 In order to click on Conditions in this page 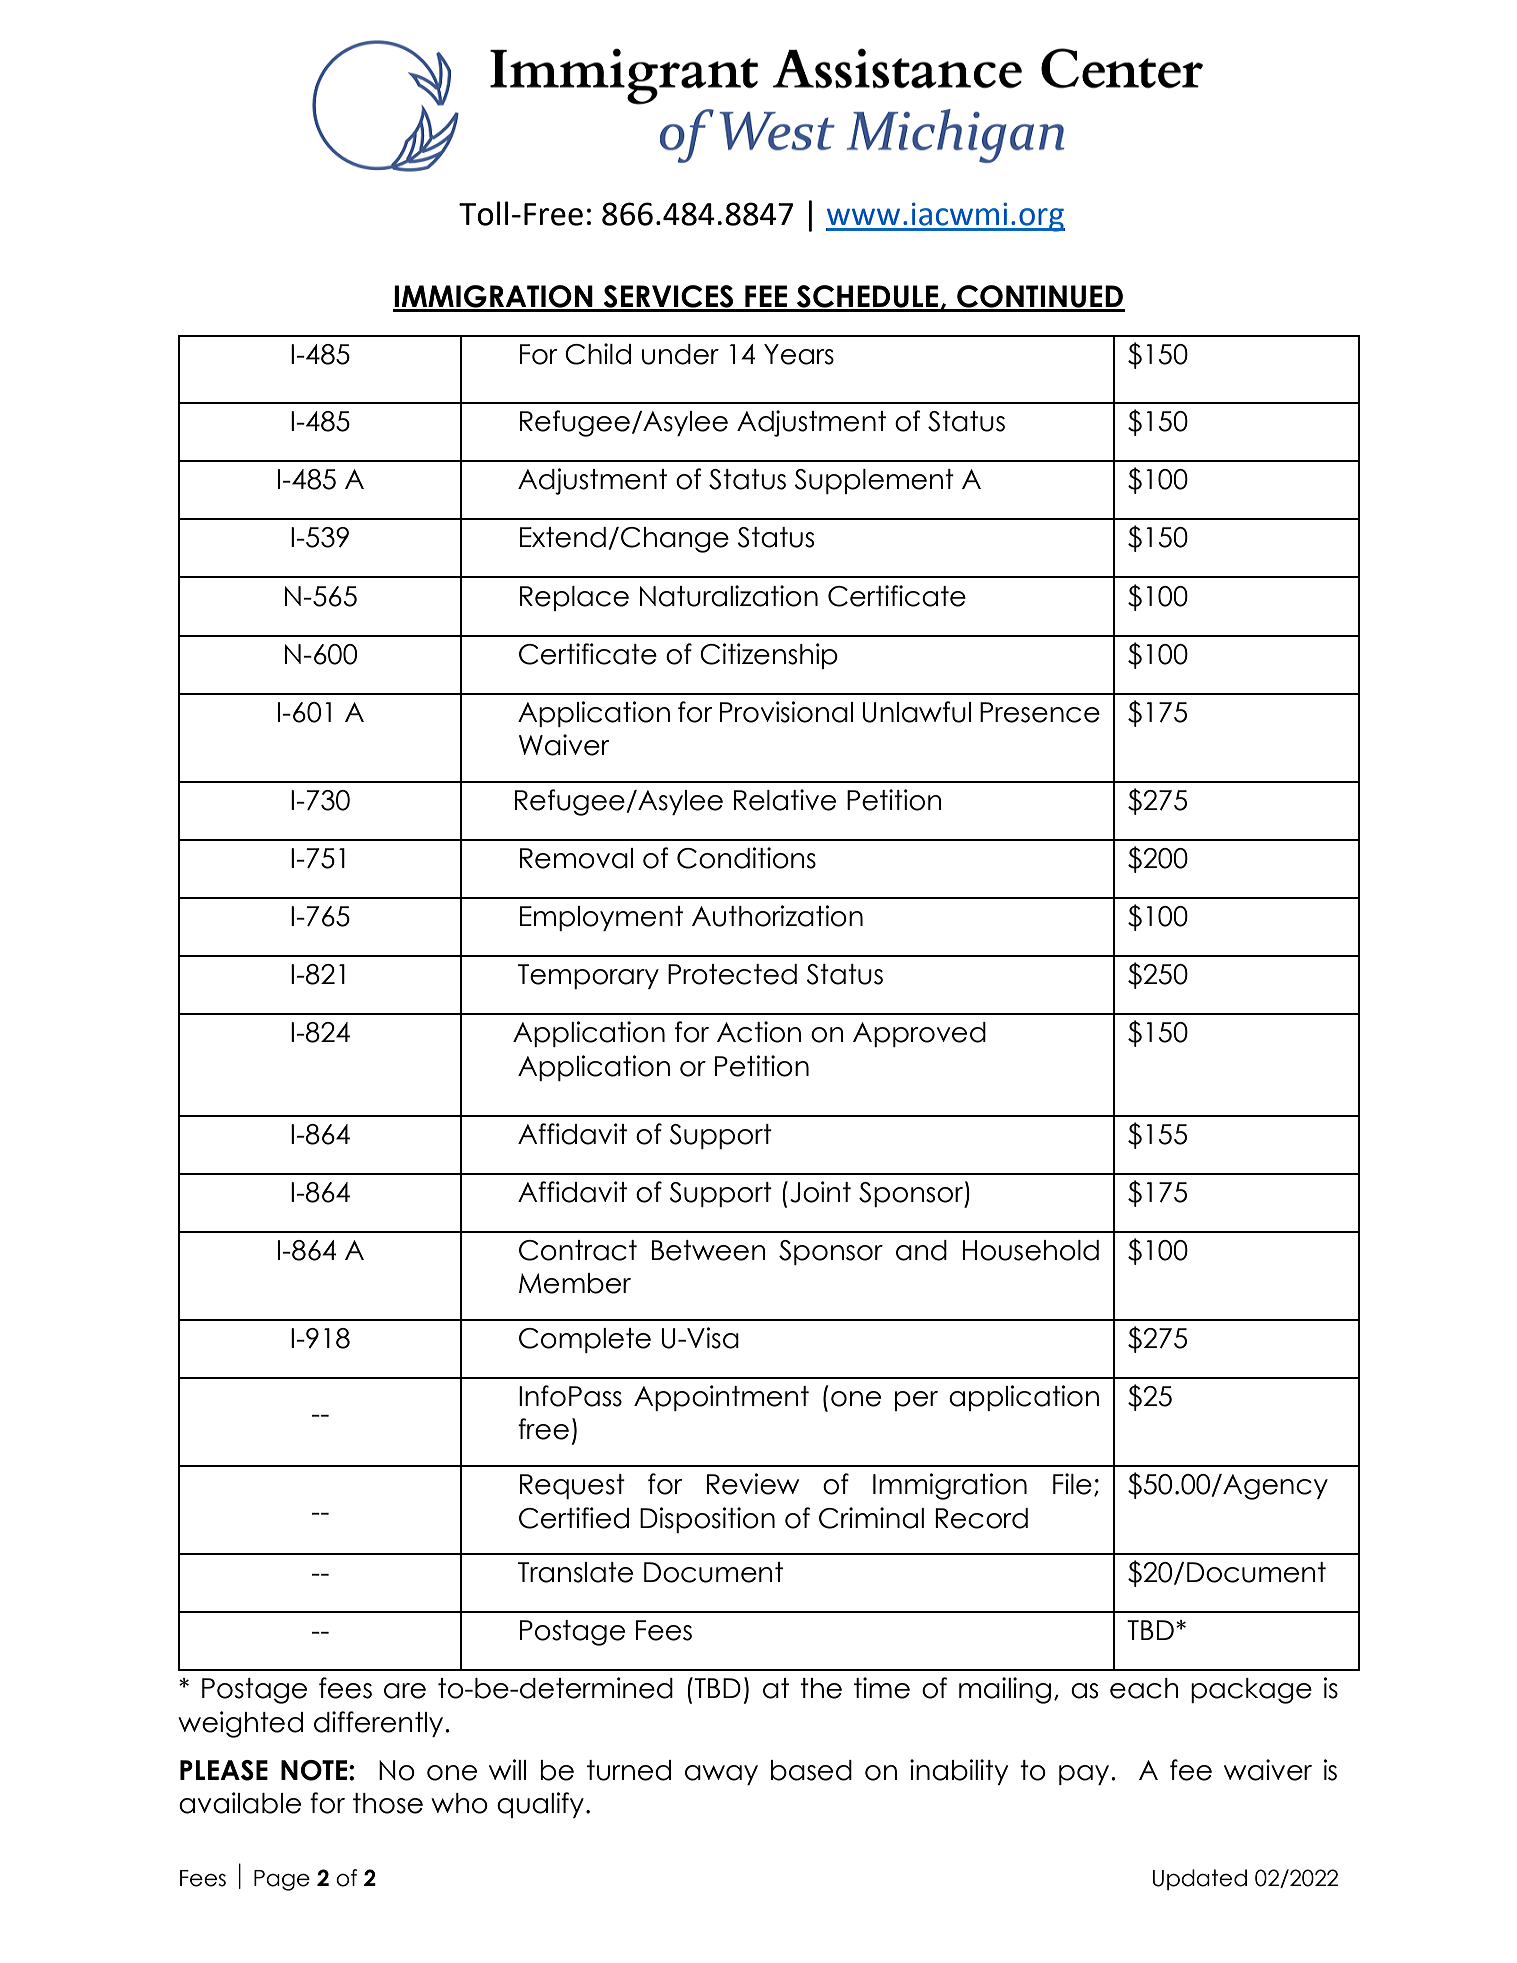, I will do `click(746, 858)`.
